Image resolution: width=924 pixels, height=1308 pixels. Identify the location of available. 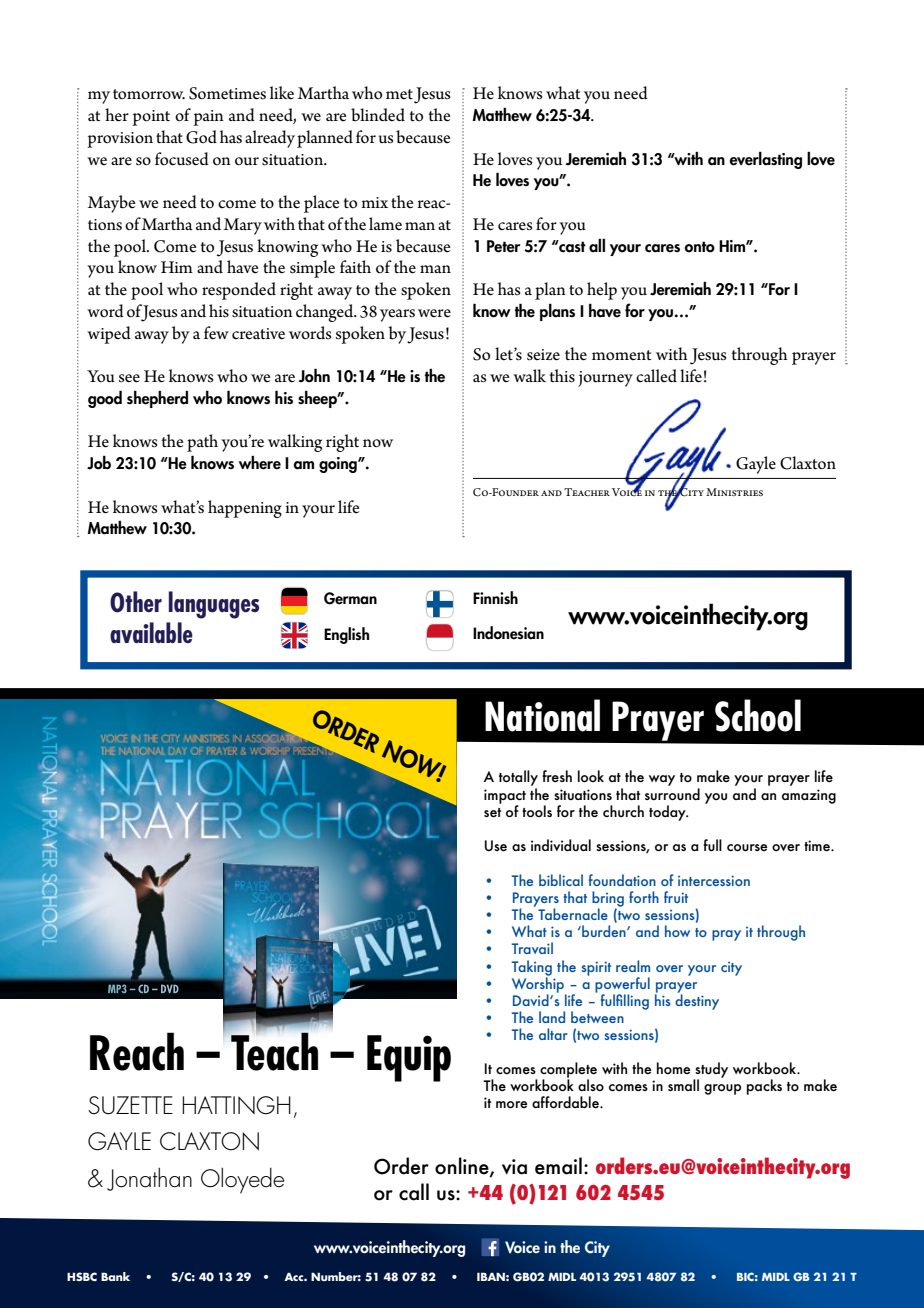
(151, 632).
